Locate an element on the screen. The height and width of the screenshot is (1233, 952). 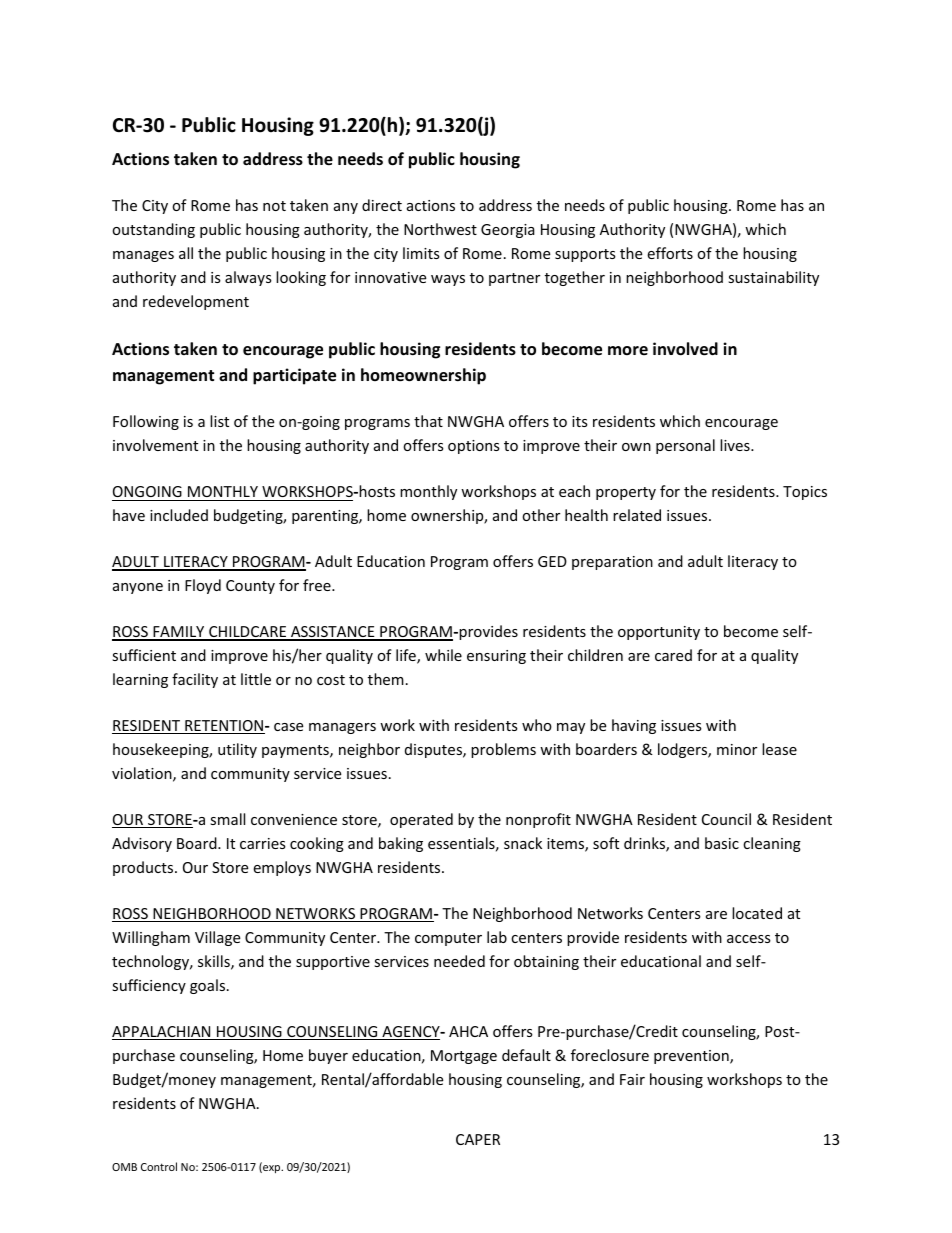
Control is located at coordinates (159, 1166).
